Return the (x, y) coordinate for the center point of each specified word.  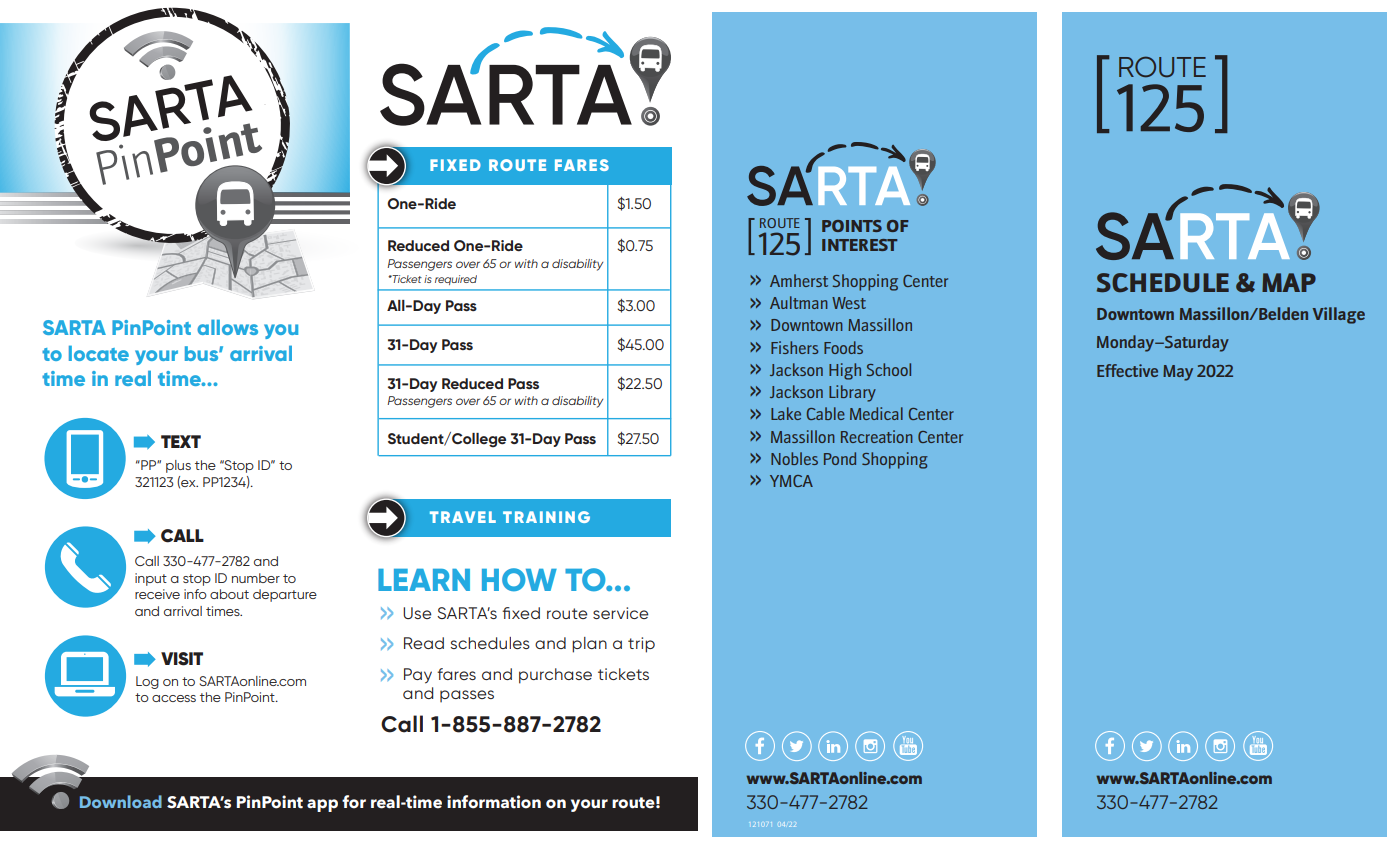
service (621, 613)
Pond (840, 458)
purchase (555, 676)
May (1178, 373)
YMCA (791, 481)
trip (641, 645)
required (456, 280)
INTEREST (859, 245)
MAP (1289, 282)
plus (178, 466)
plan (589, 645)
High (845, 371)
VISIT (182, 659)
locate (99, 353)
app (322, 805)
